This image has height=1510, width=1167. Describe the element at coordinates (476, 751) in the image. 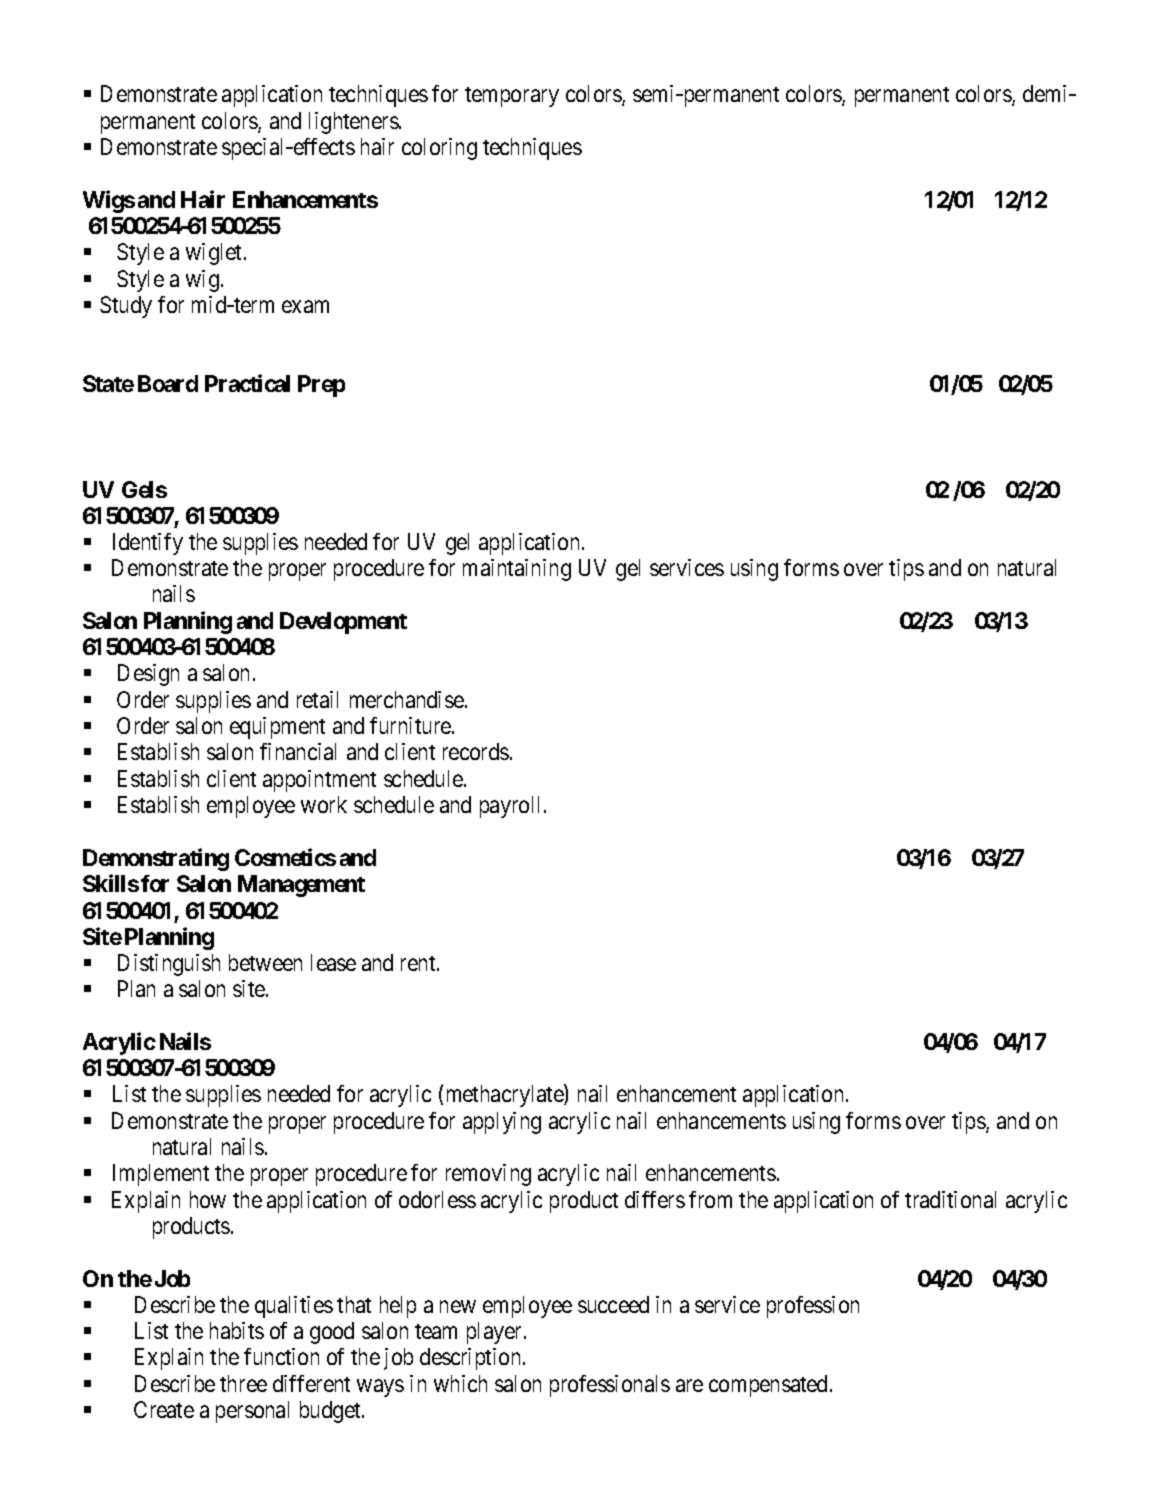

I see `records` at that location.
